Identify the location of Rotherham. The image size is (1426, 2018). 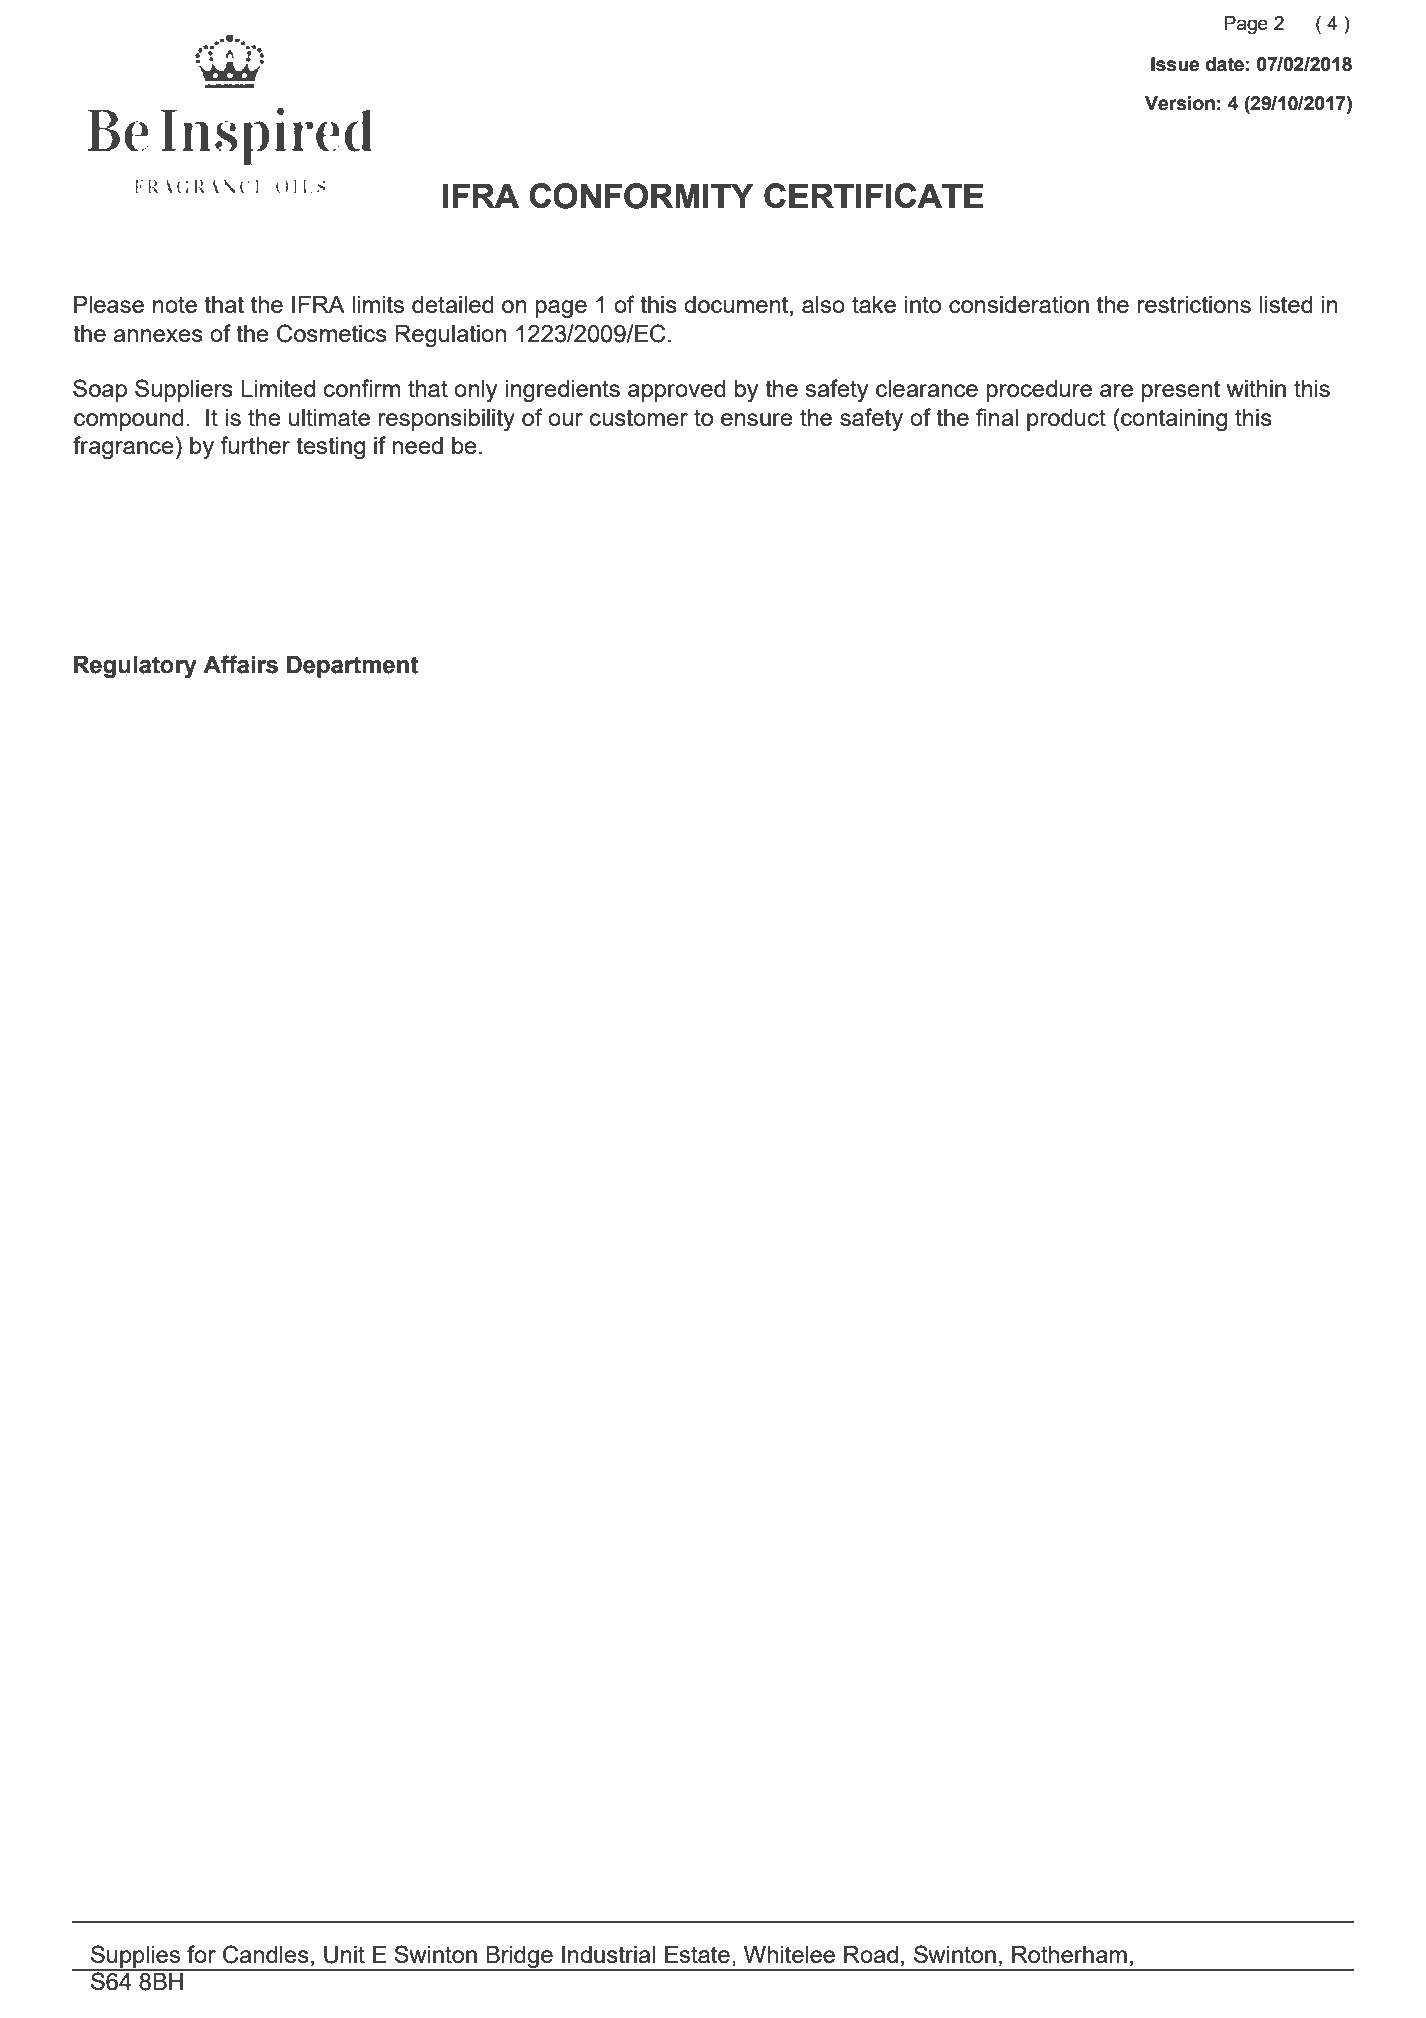
(1069, 1954).
